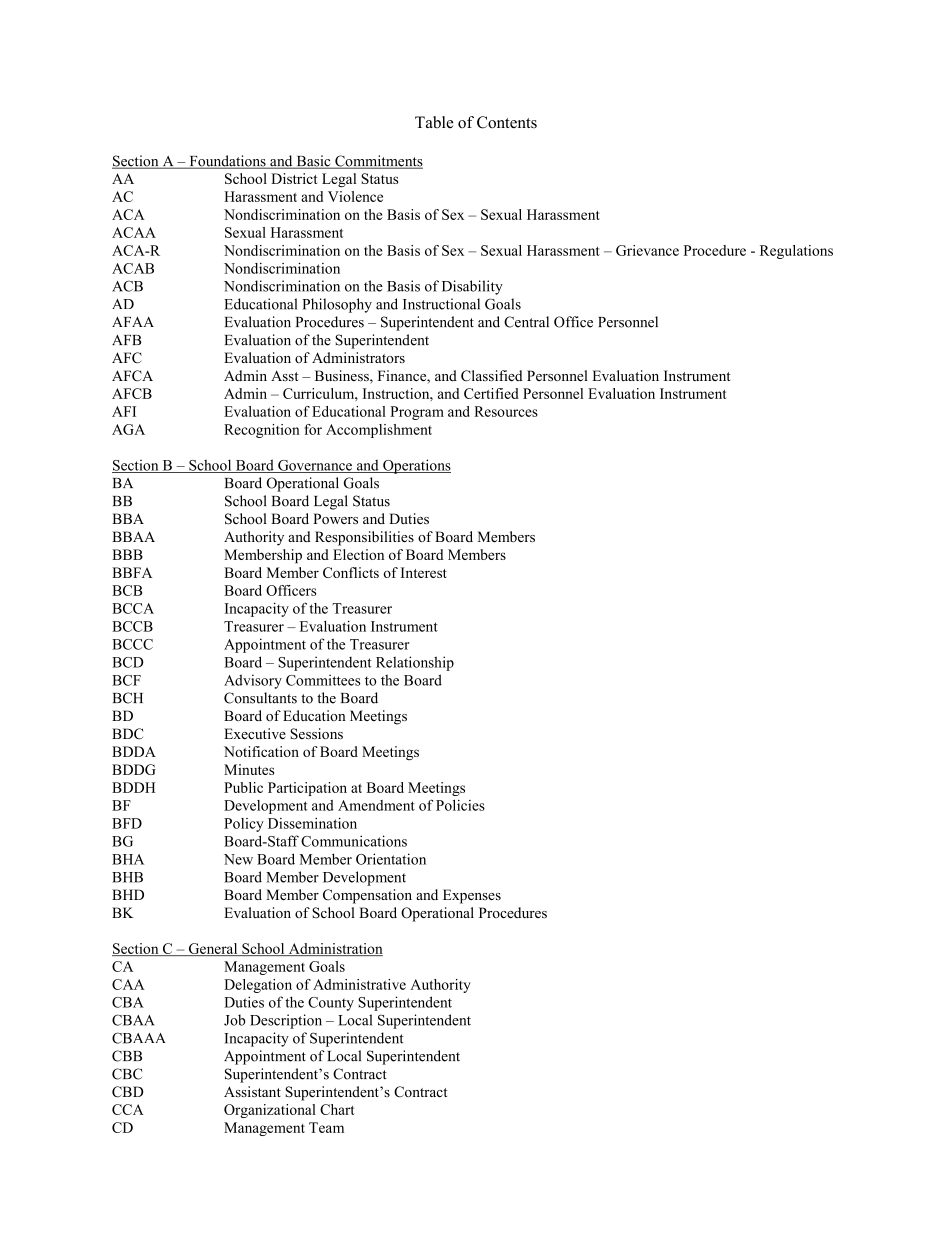 Image resolution: width=952 pixels, height=1233 pixels. Describe the element at coordinates (337, 1109) in the screenshot. I see `Chart` at that location.
